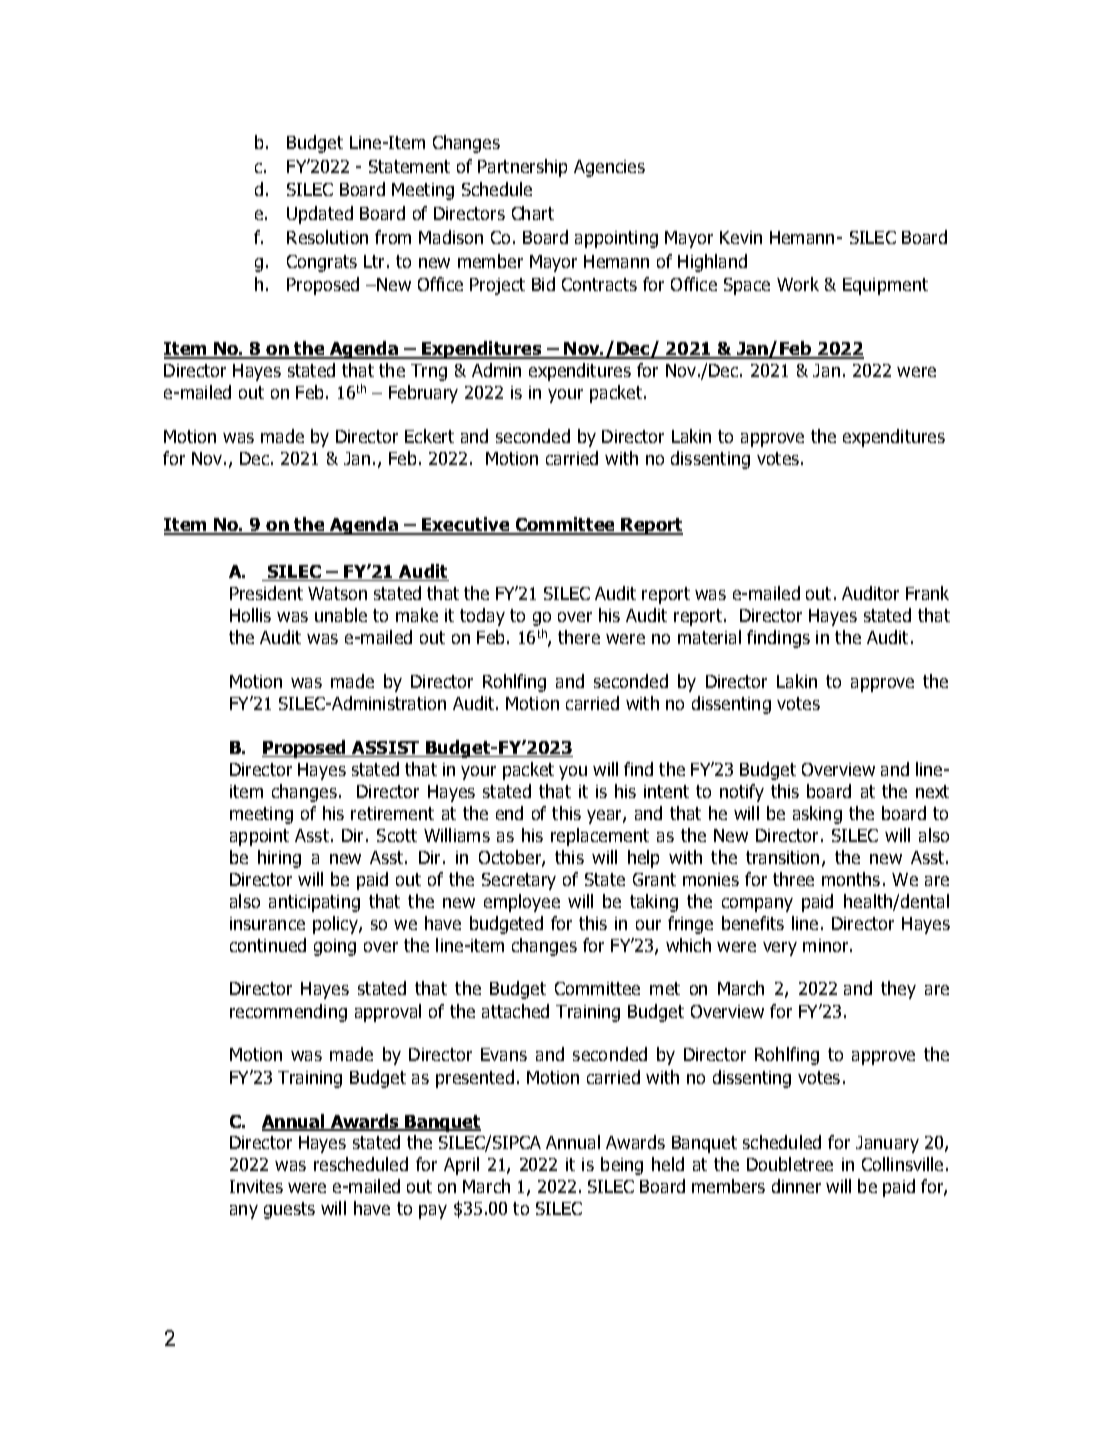  Describe the element at coordinates (851, 879) in the screenshot. I see `months` at that location.
